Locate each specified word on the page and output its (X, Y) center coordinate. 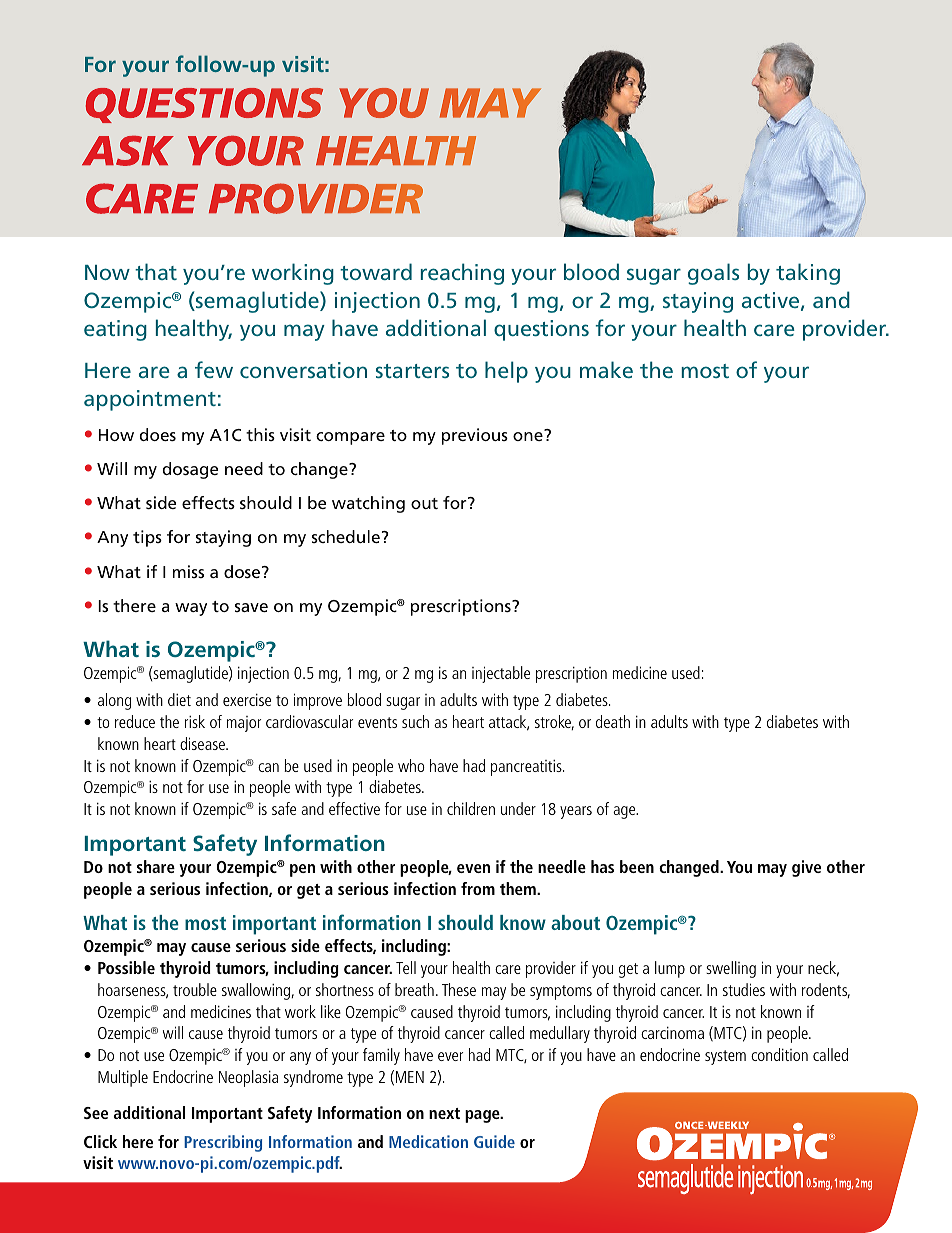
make (606, 369)
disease (203, 743)
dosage (190, 470)
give (806, 868)
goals (713, 274)
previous (475, 436)
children (471, 808)
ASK (128, 151)
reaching (462, 274)
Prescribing (223, 1143)
